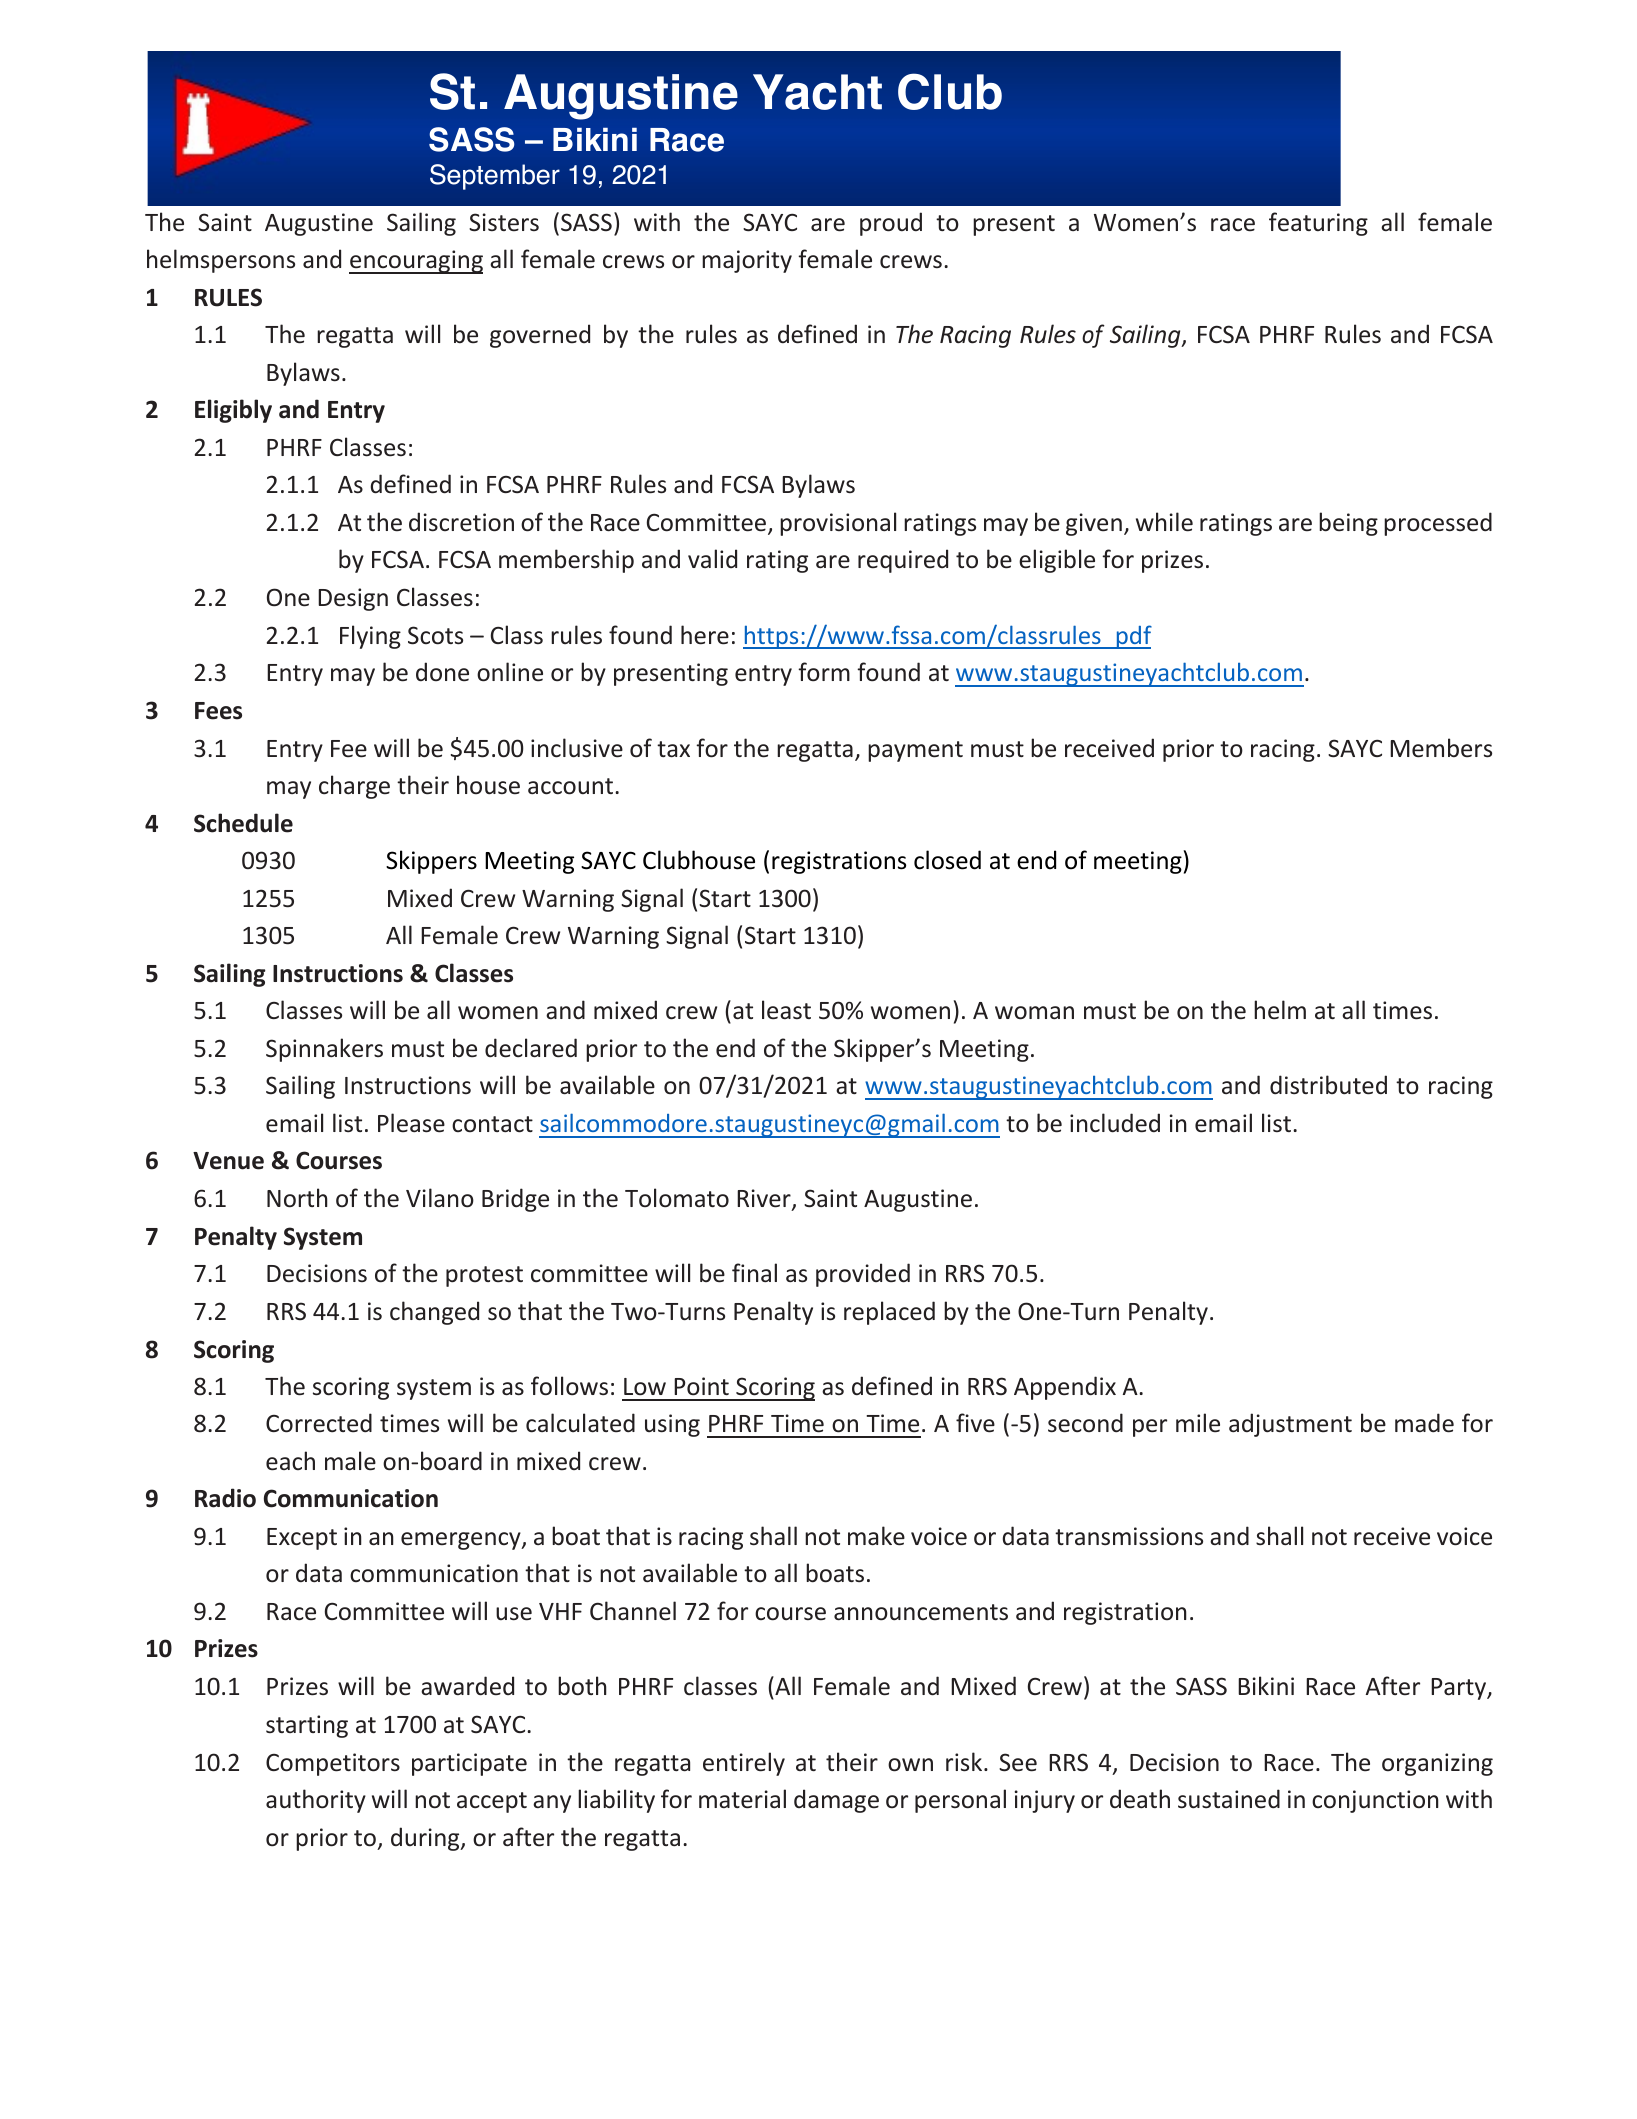 Image resolution: width=1637 pixels, height=2119 pixels. What do you see at coordinates (531, 1048) in the screenshot?
I see `declared` at bounding box center [531, 1048].
